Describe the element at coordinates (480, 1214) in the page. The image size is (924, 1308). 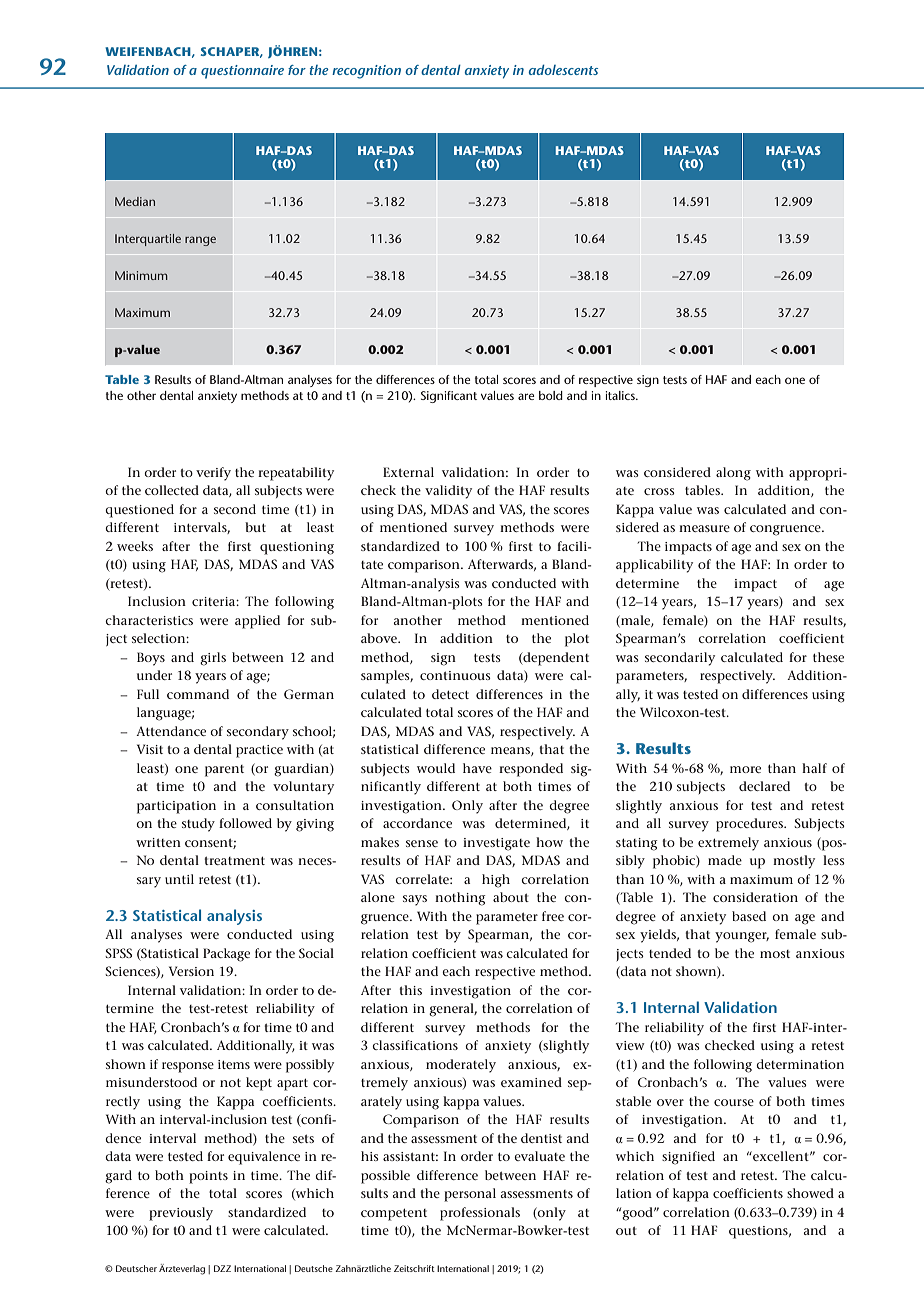
I see `professionals` at that location.
